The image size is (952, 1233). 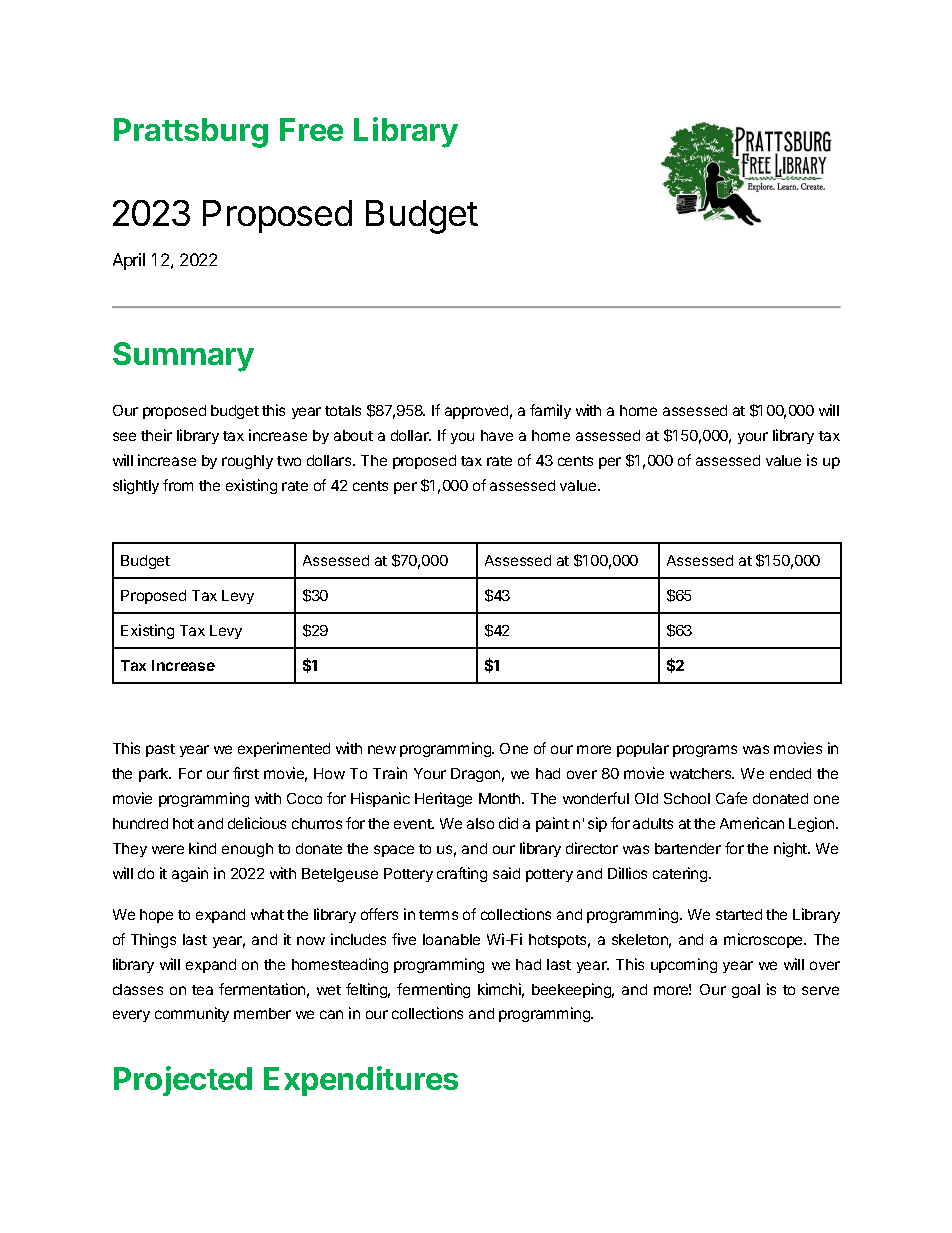 What do you see at coordinates (705, 751) in the document?
I see `programs` at bounding box center [705, 751].
